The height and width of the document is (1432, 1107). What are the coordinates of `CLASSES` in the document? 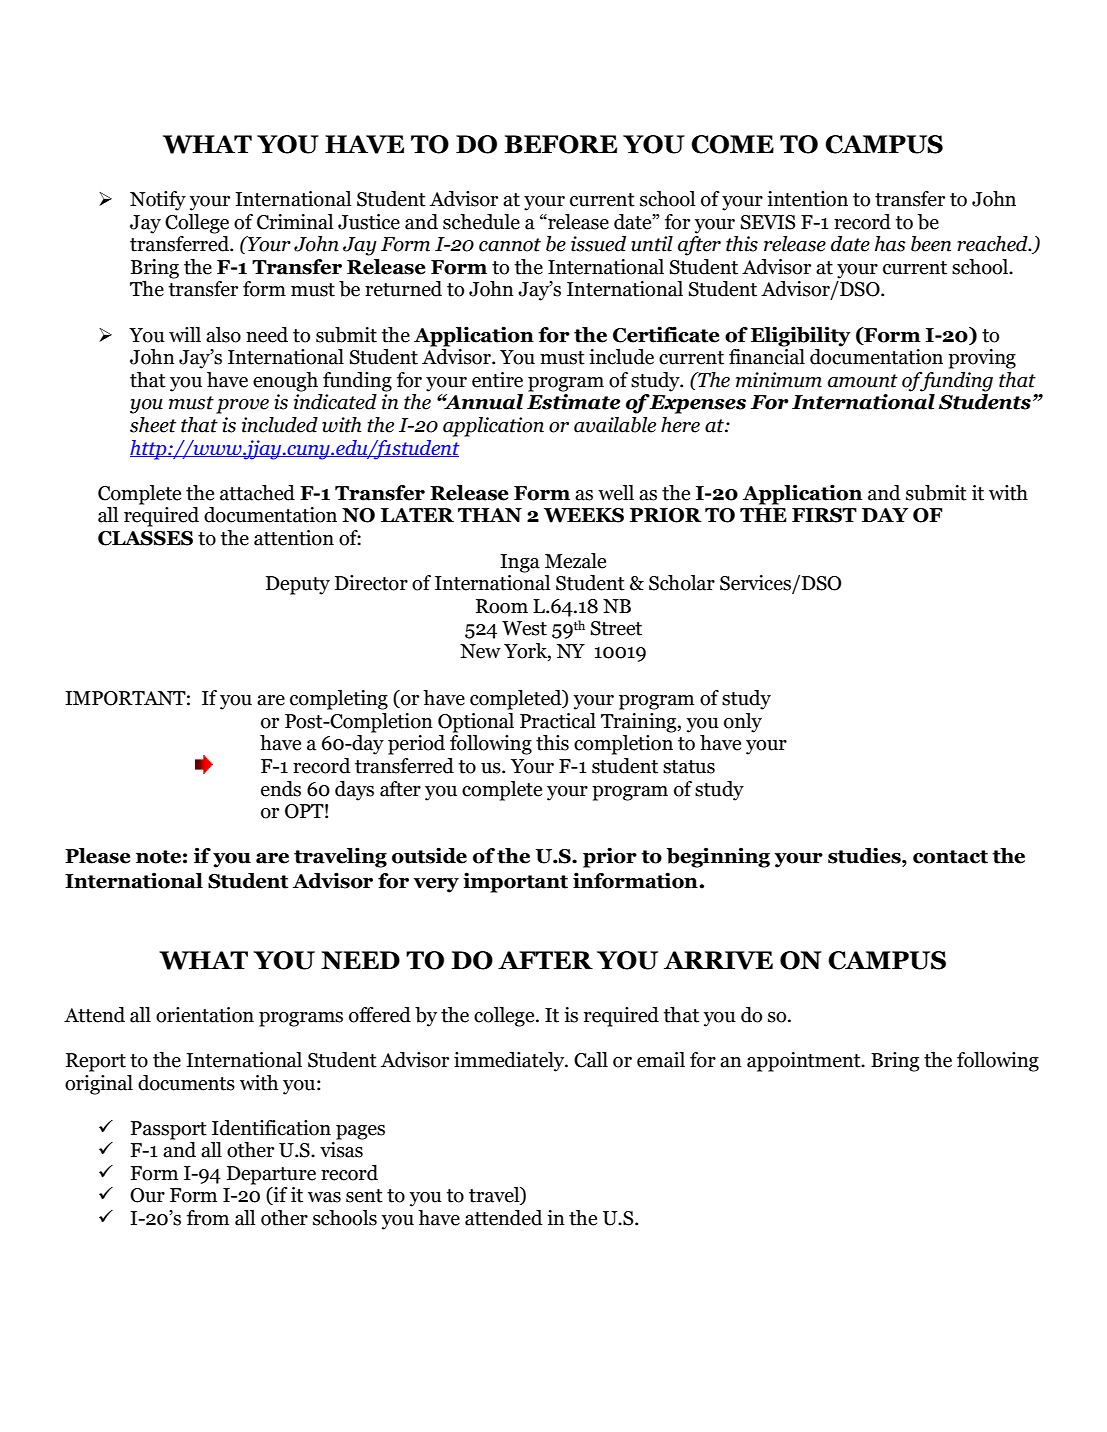 It's located at (145, 538).
